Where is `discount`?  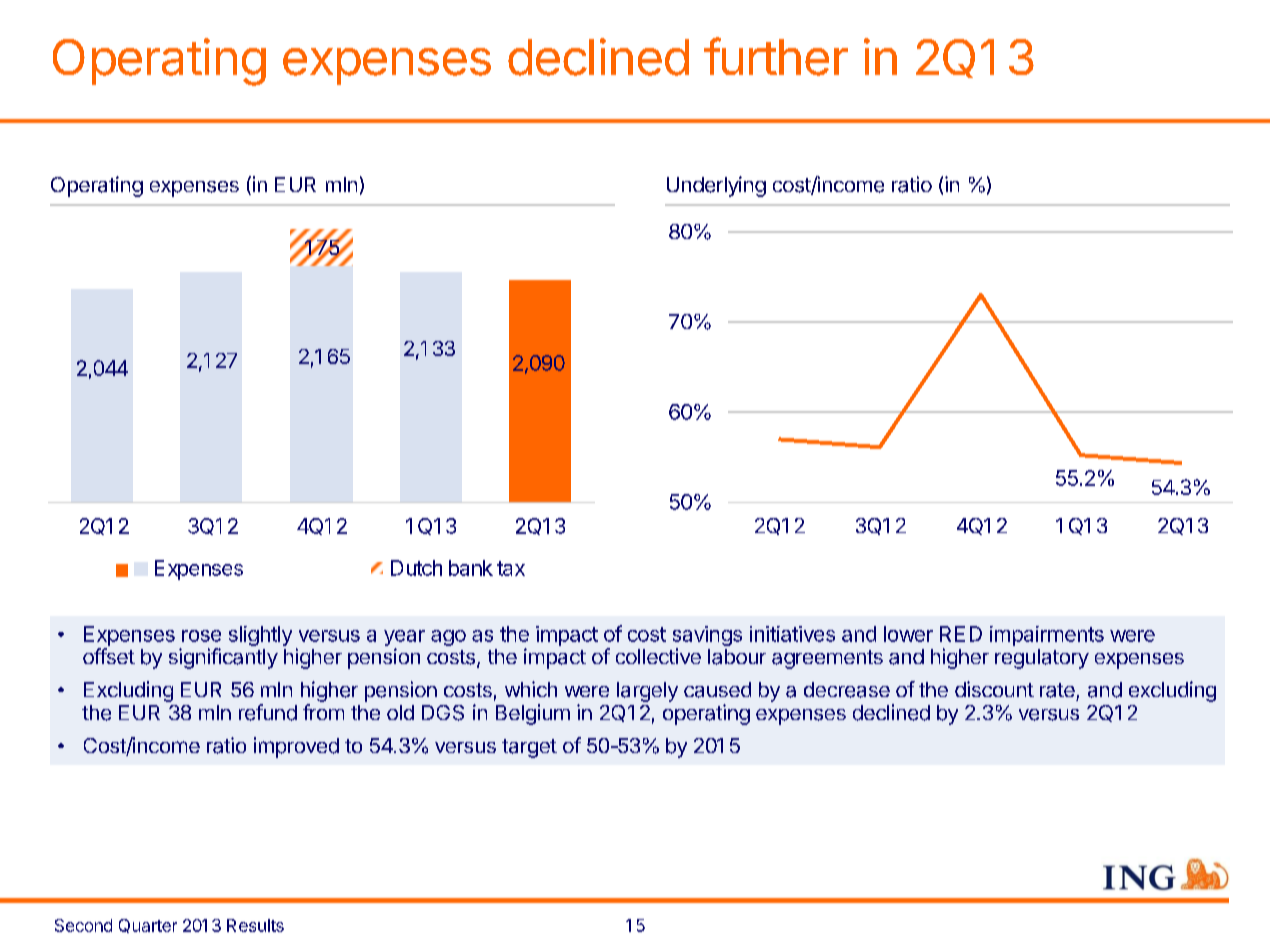
discount is located at coordinates (994, 689).
